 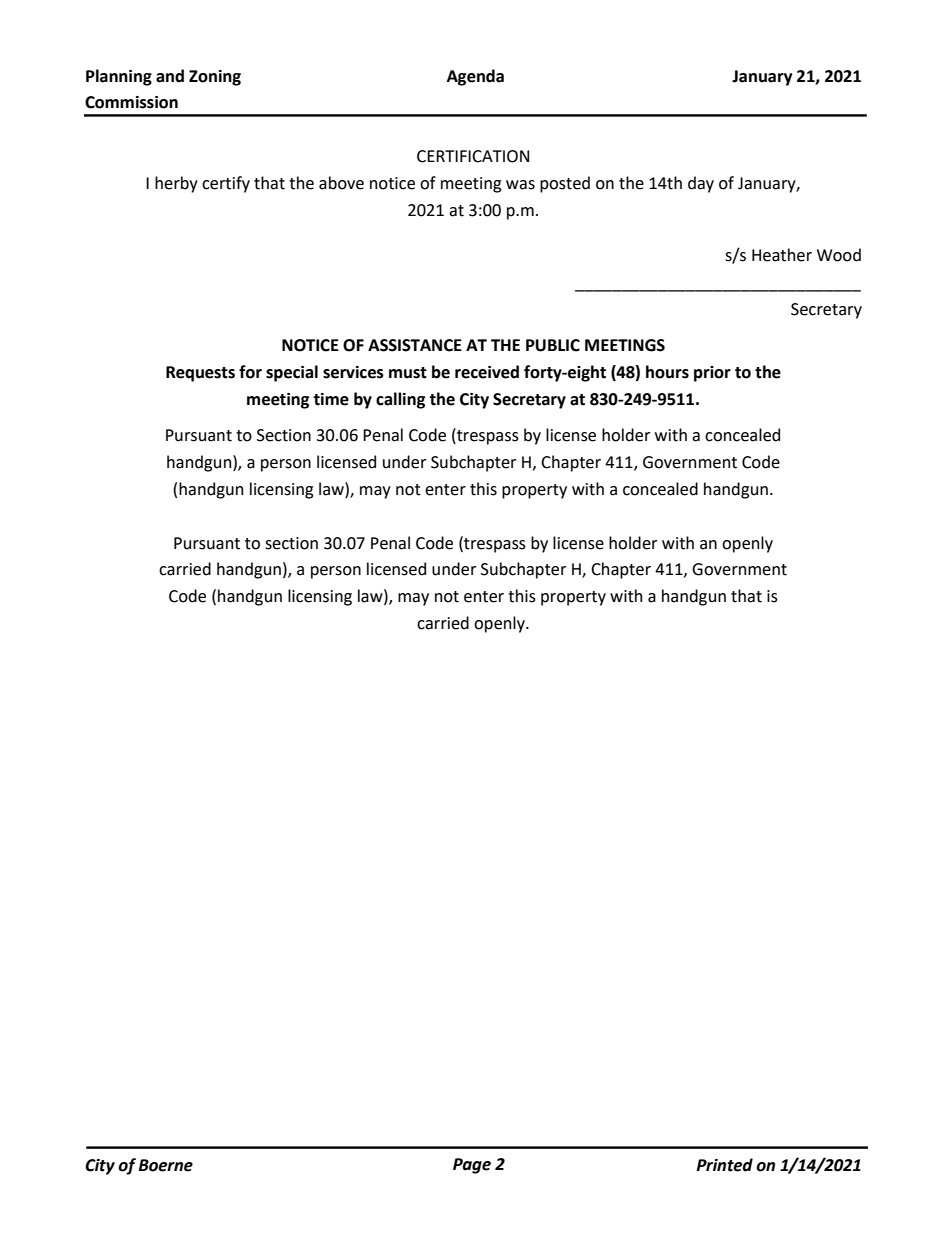 I want to click on Agenda, so click(x=475, y=77).
